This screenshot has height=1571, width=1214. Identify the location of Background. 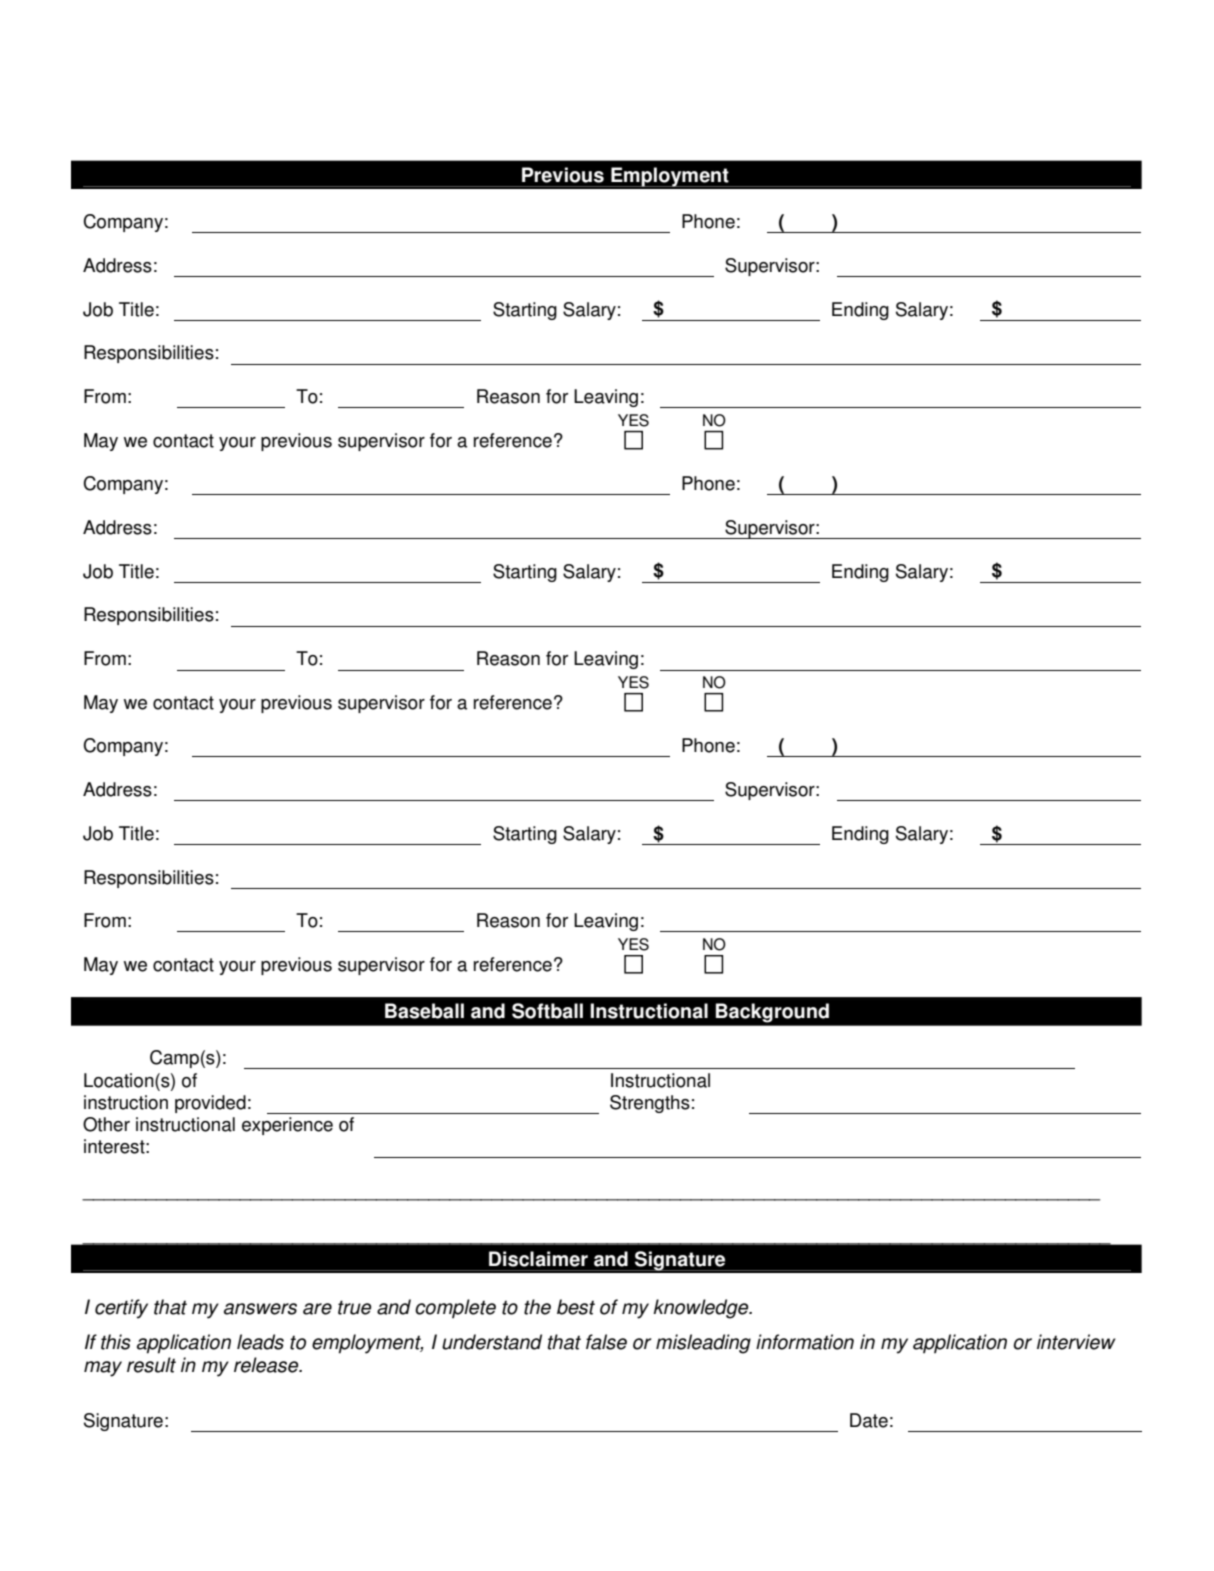
(772, 1012).
